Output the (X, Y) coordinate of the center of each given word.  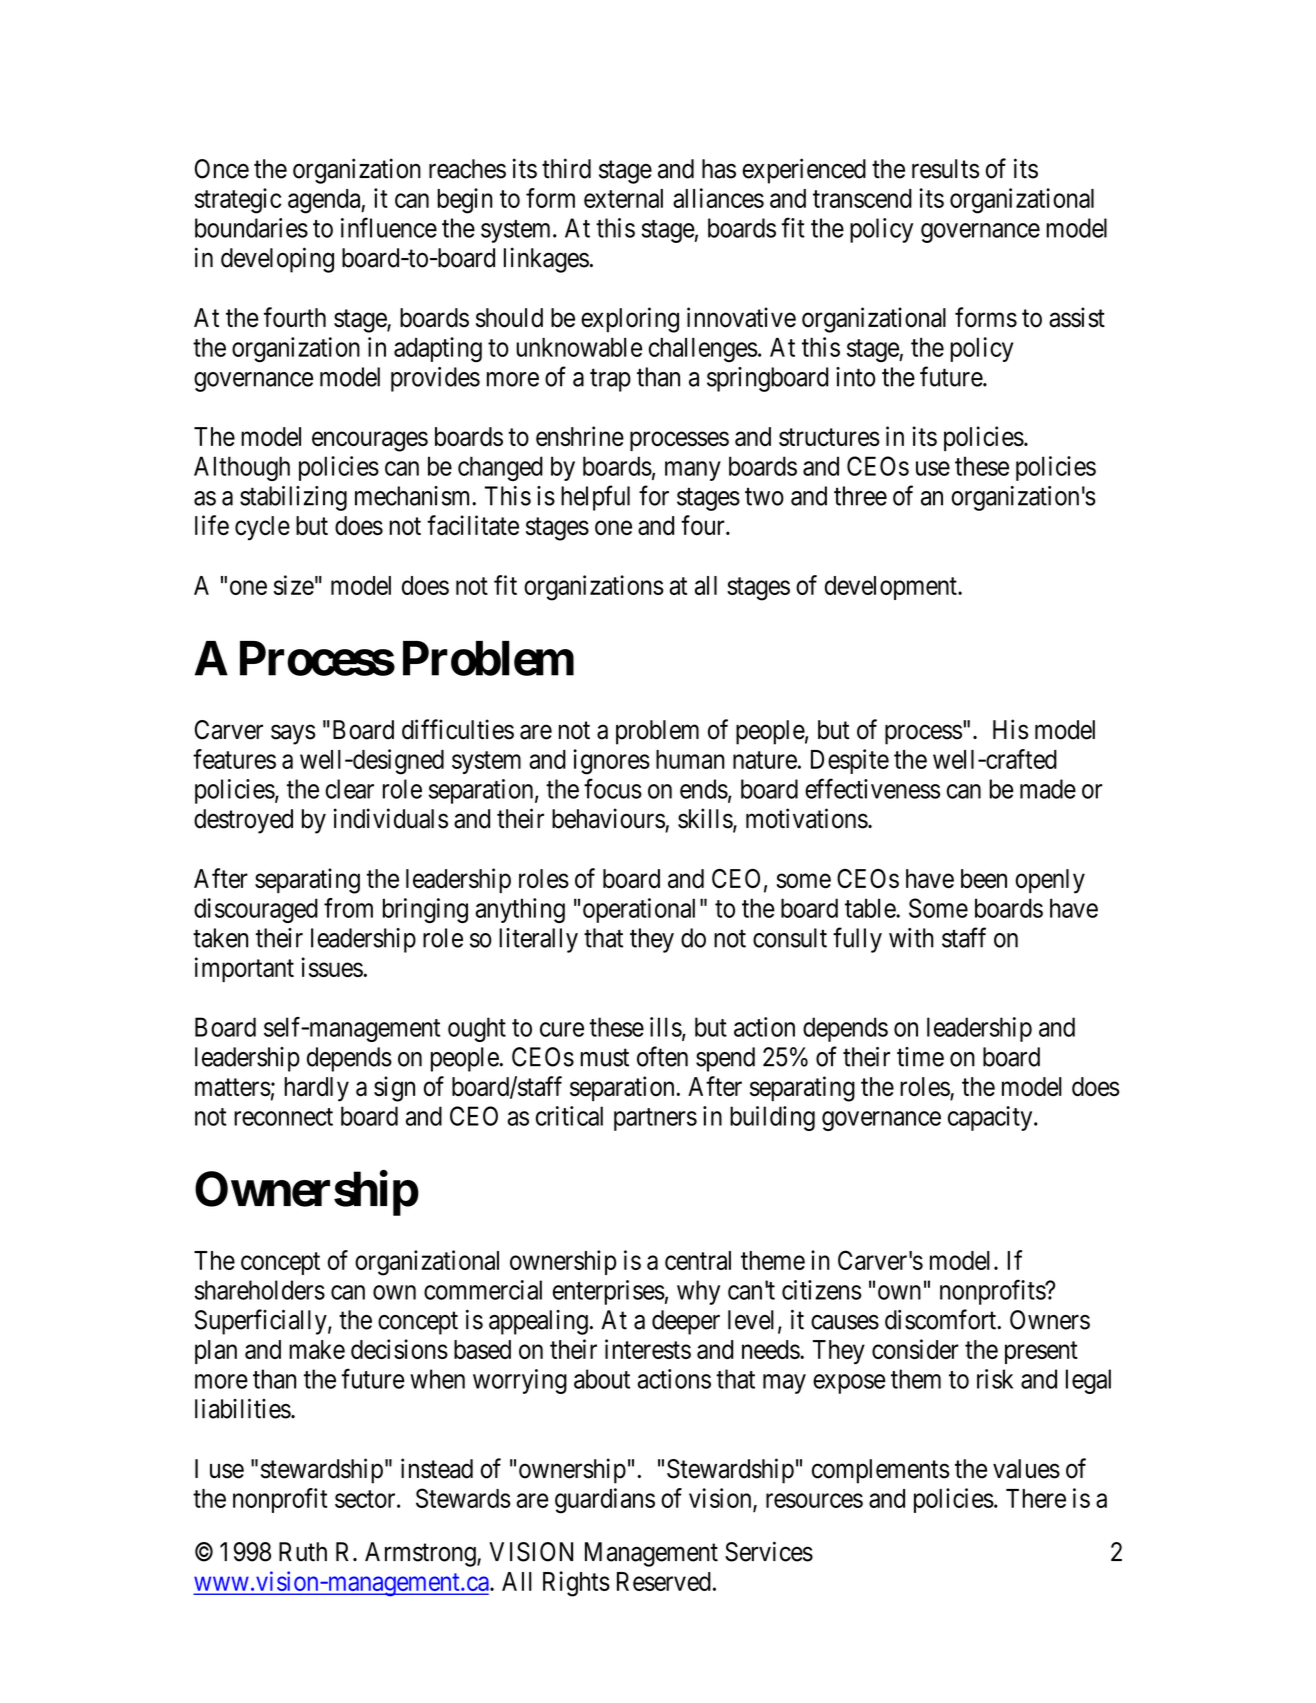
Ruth (303, 1552)
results (945, 169)
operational (639, 910)
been (984, 878)
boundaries (251, 228)
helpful (595, 498)
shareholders (260, 1290)
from (348, 908)
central (698, 1260)
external (623, 198)
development (892, 588)
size (294, 585)
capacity (991, 1118)
